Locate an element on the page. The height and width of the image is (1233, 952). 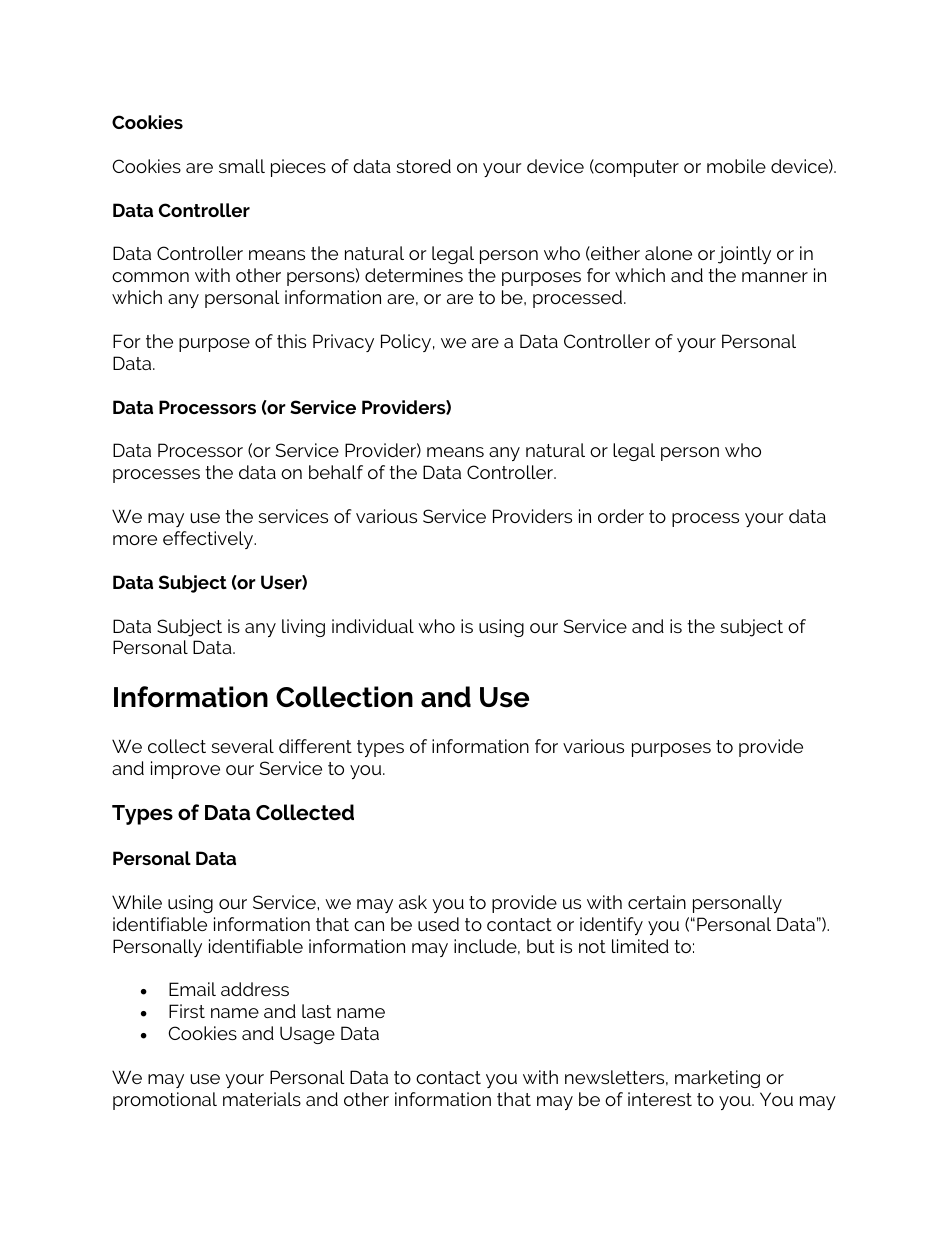
Usage is located at coordinates (307, 1035).
